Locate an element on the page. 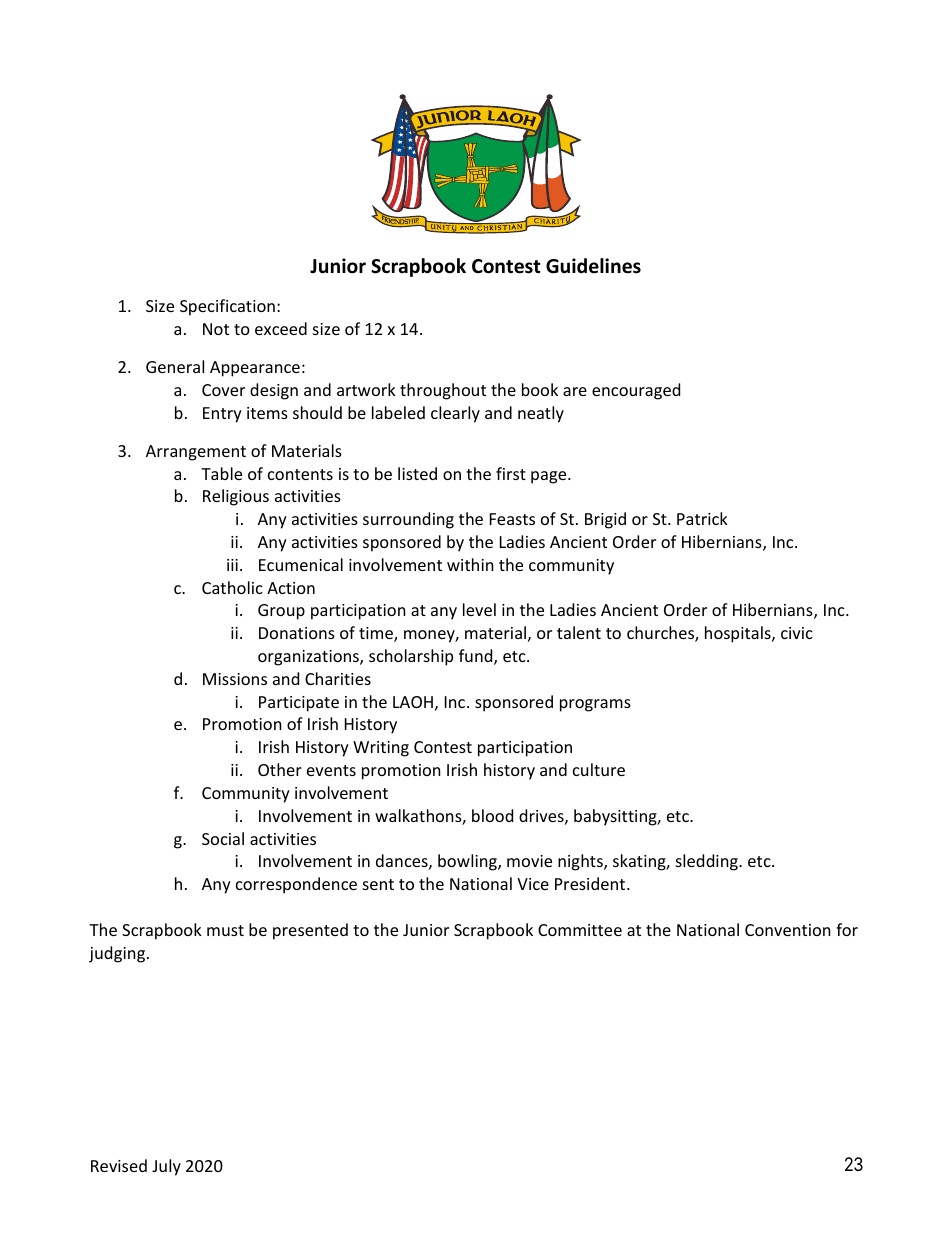 This document has width=952, height=1233. Social is located at coordinates (223, 838).
